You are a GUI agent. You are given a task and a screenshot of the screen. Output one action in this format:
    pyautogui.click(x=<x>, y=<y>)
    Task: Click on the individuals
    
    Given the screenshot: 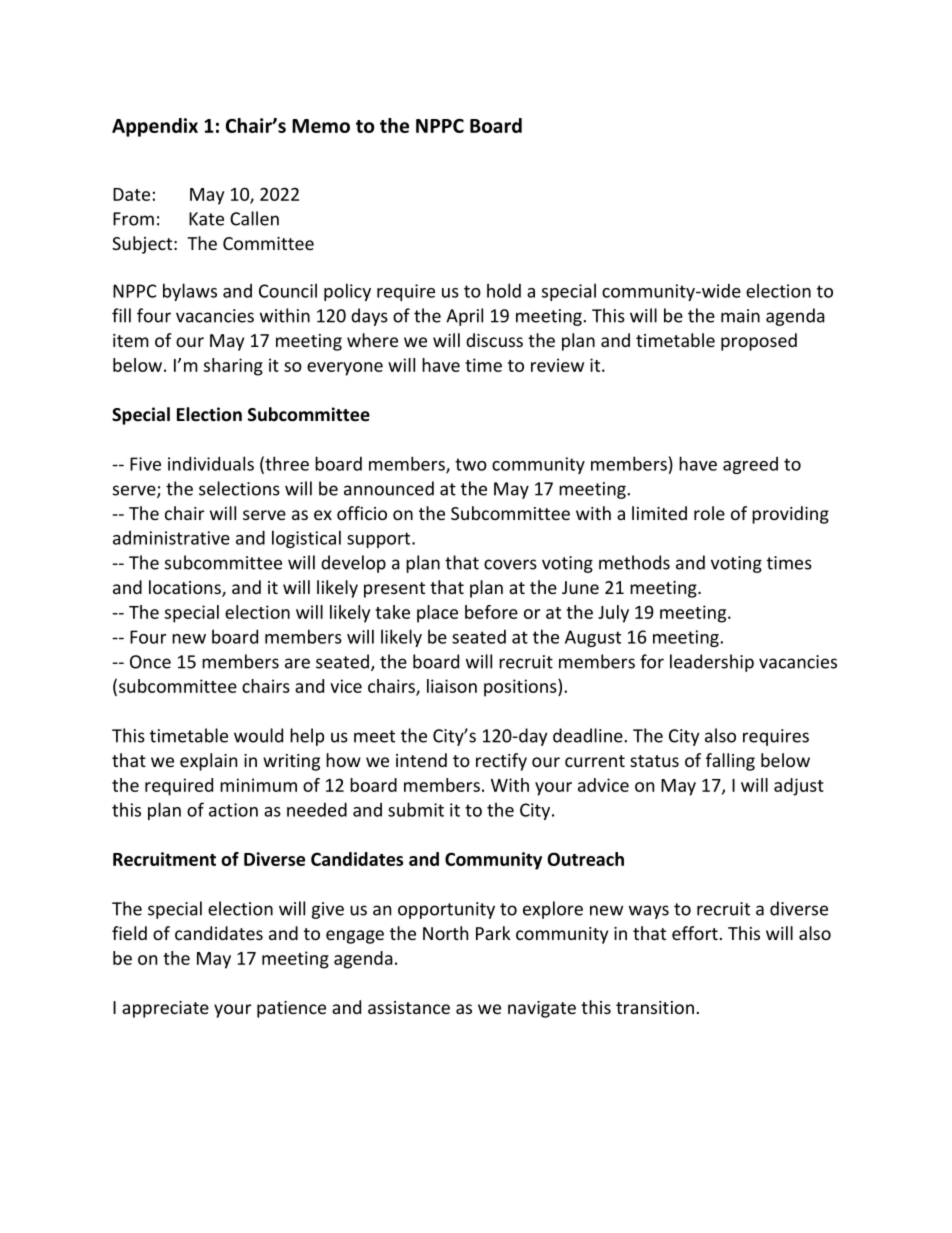 What is the action you would take?
    pyautogui.click(x=211, y=463)
